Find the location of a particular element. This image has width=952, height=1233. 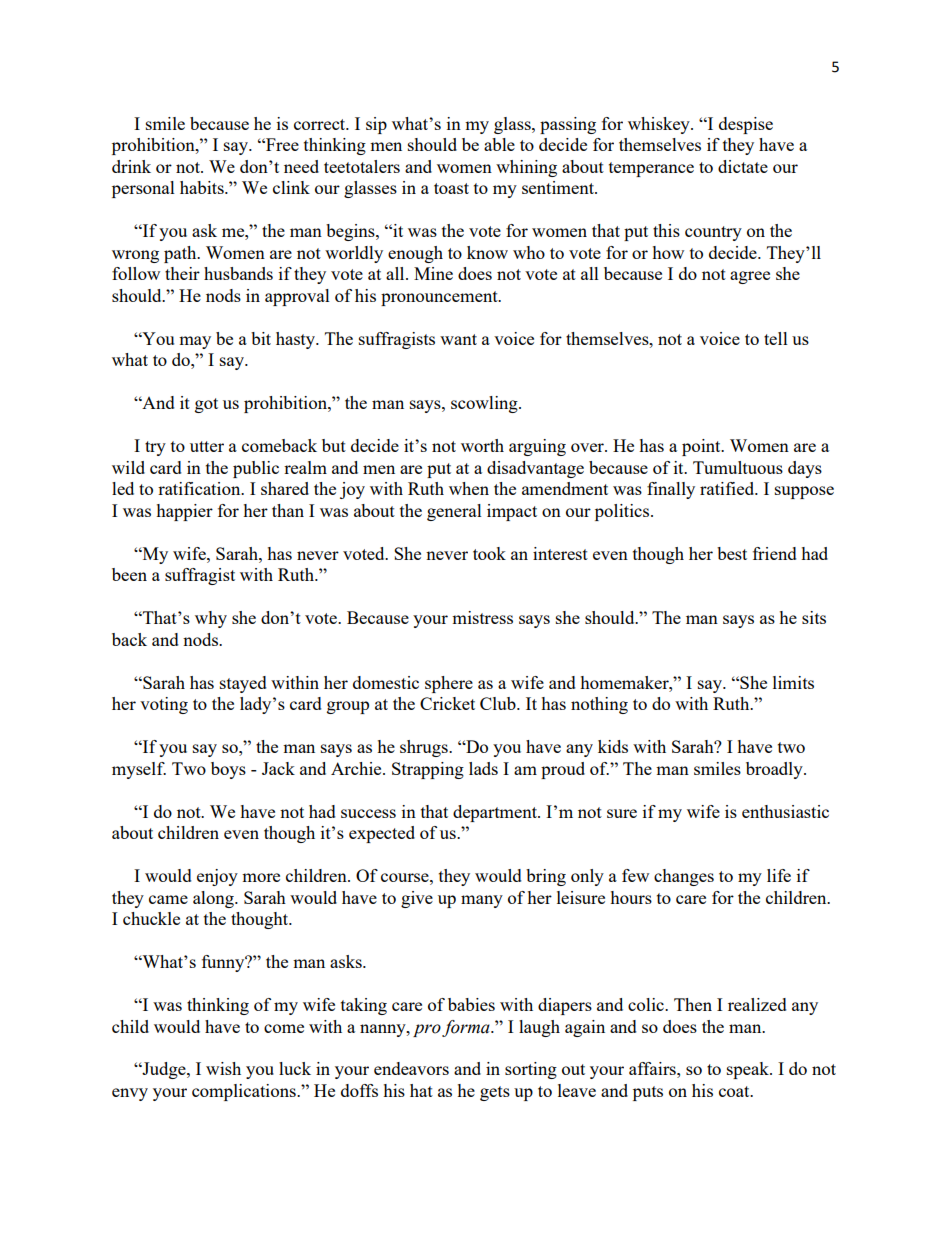

wish is located at coordinates (223, 1068).
